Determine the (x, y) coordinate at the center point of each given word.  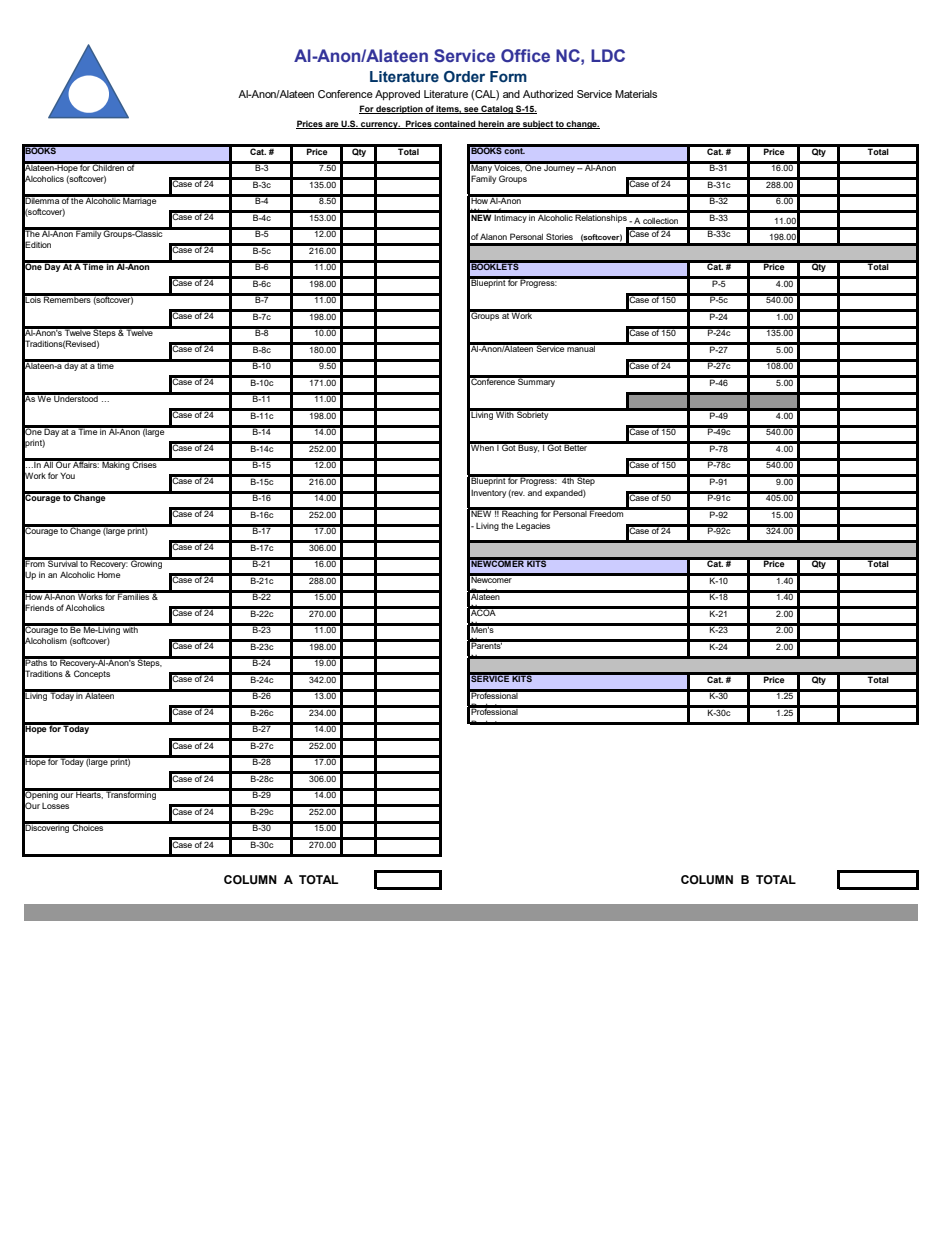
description (400, 109)
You (67, 475)
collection (660, 221)
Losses (55, 806)
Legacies (533, 527)
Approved (397, 95)
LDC (608, 55)
